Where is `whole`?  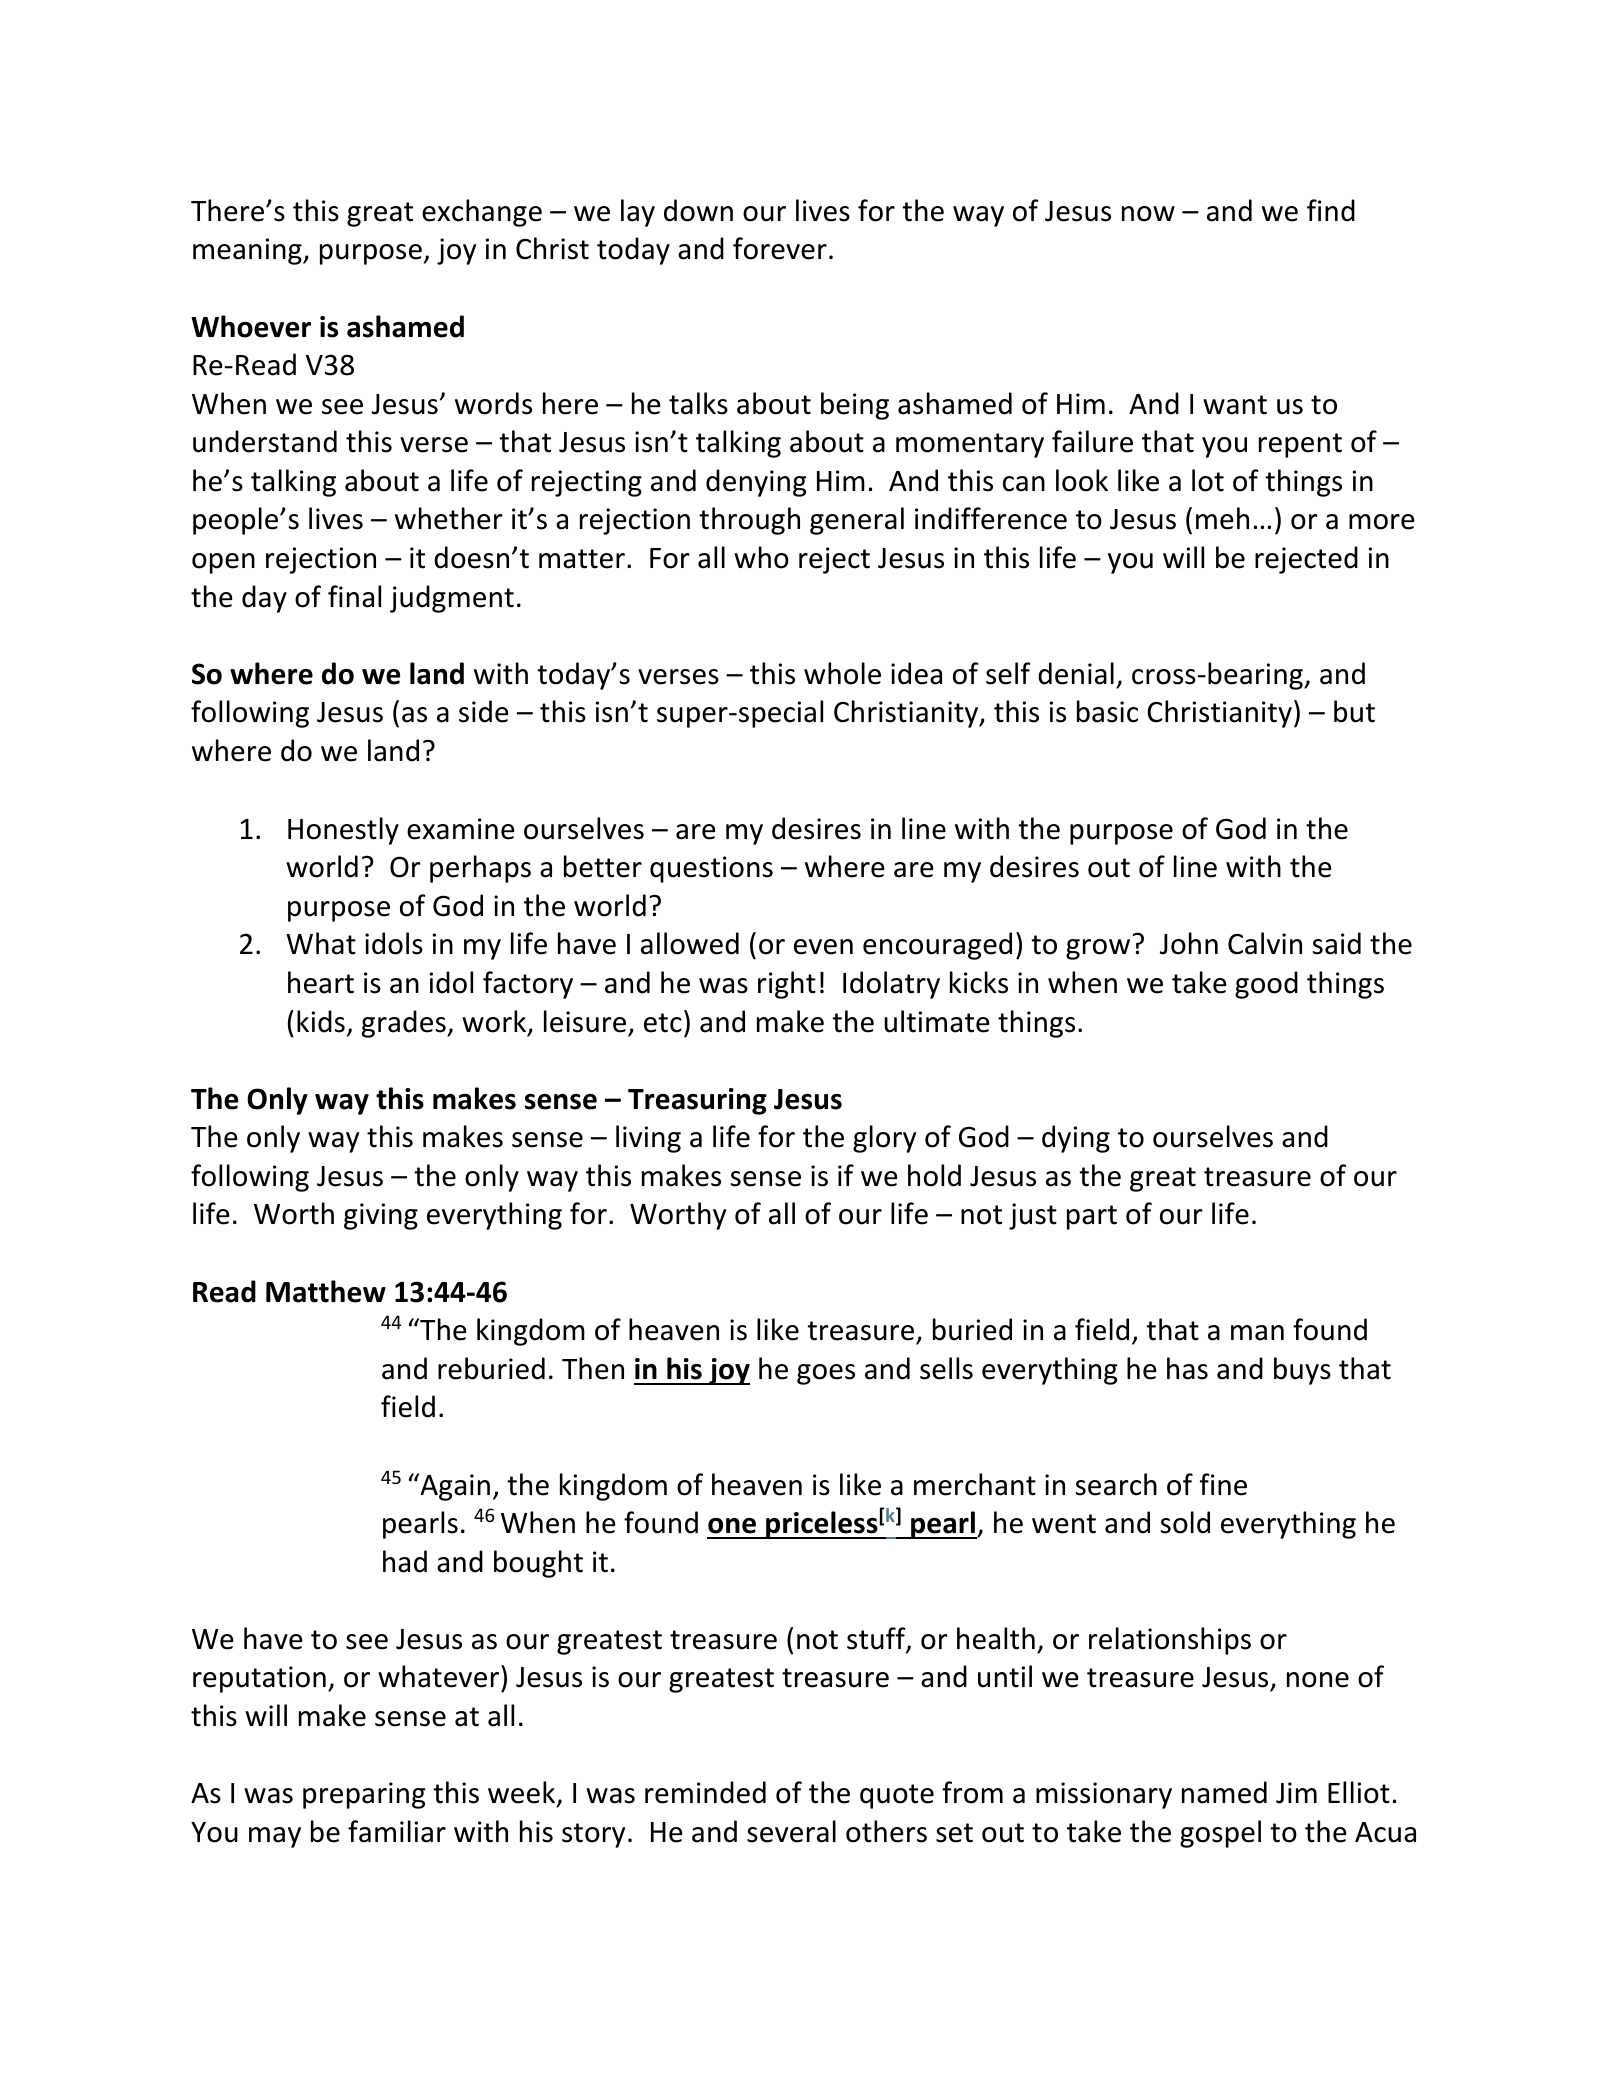 whole is located at coordinates (842, 673).
